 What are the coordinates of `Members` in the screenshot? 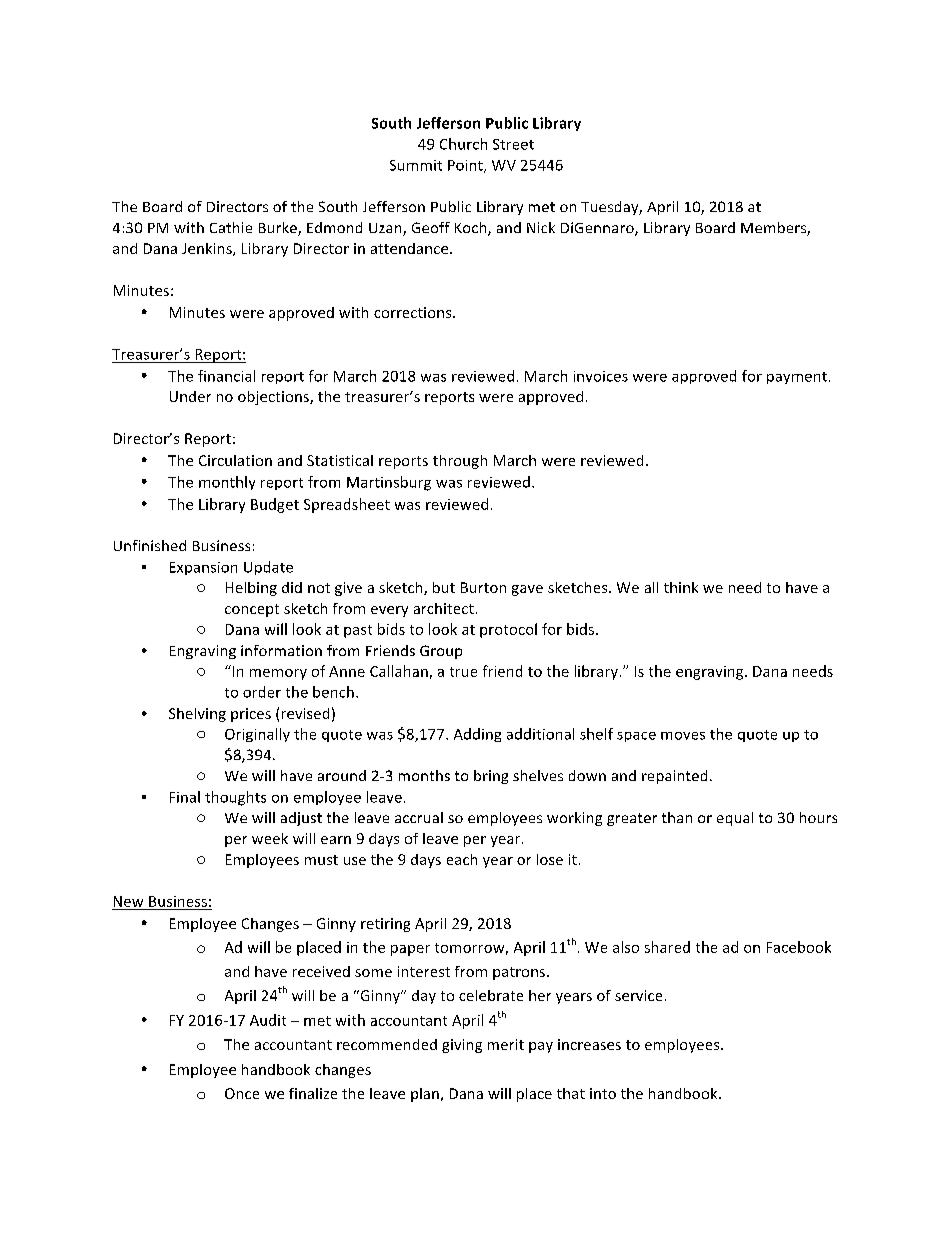 It's located at (774, 229).
